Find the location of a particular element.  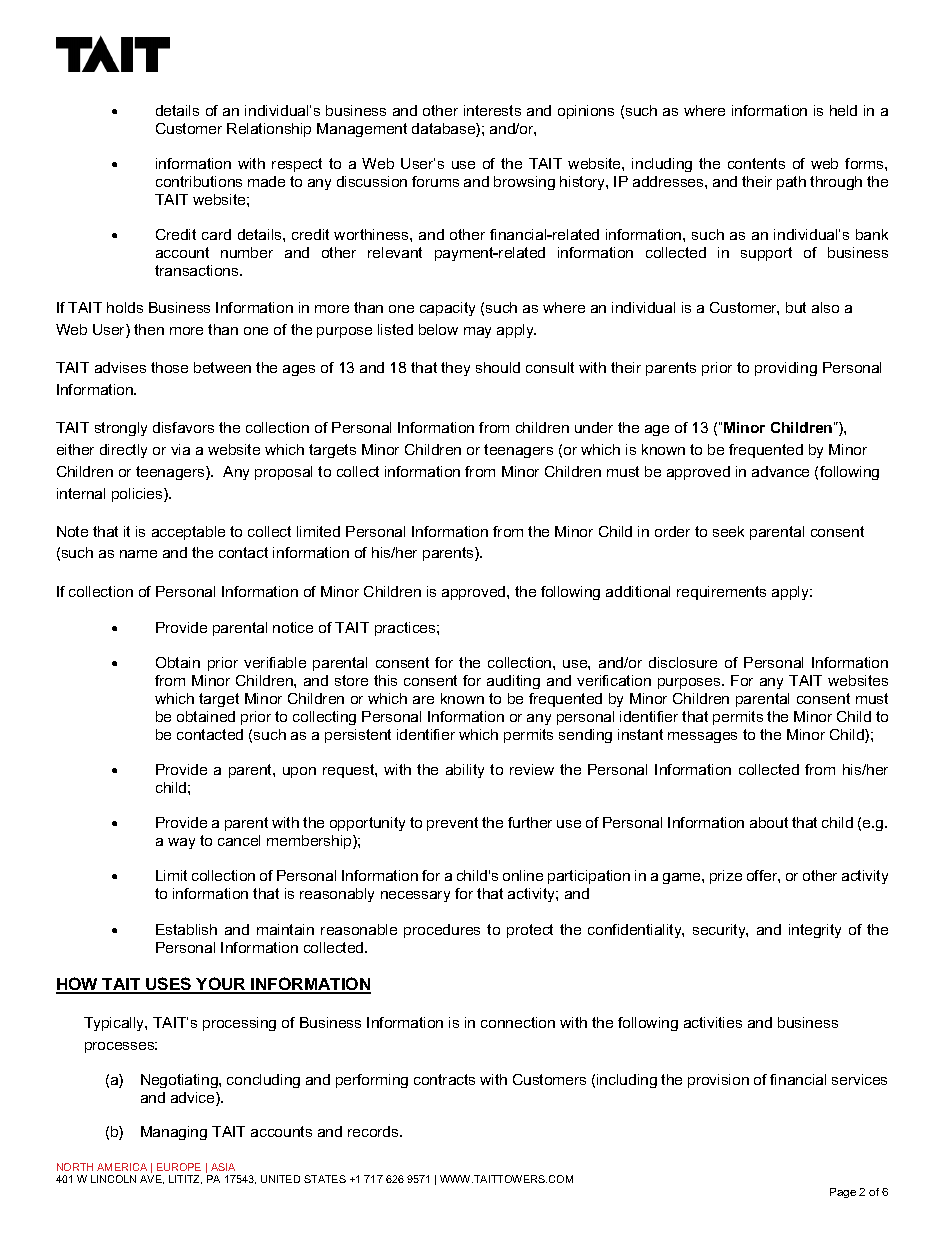

prevent is located at coordinates (452, 824).
